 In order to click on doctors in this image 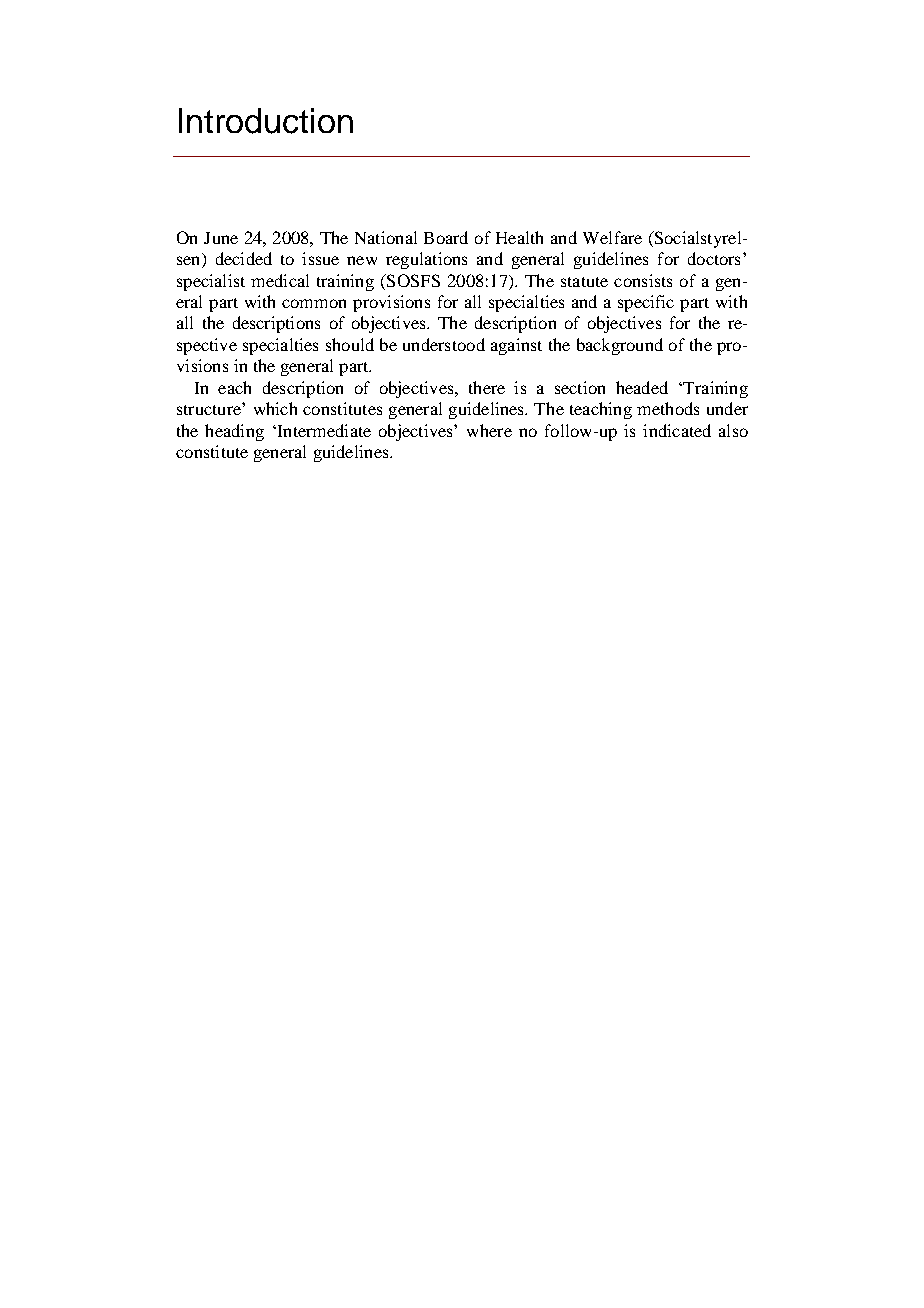, I will do `click(714, 258)`.
